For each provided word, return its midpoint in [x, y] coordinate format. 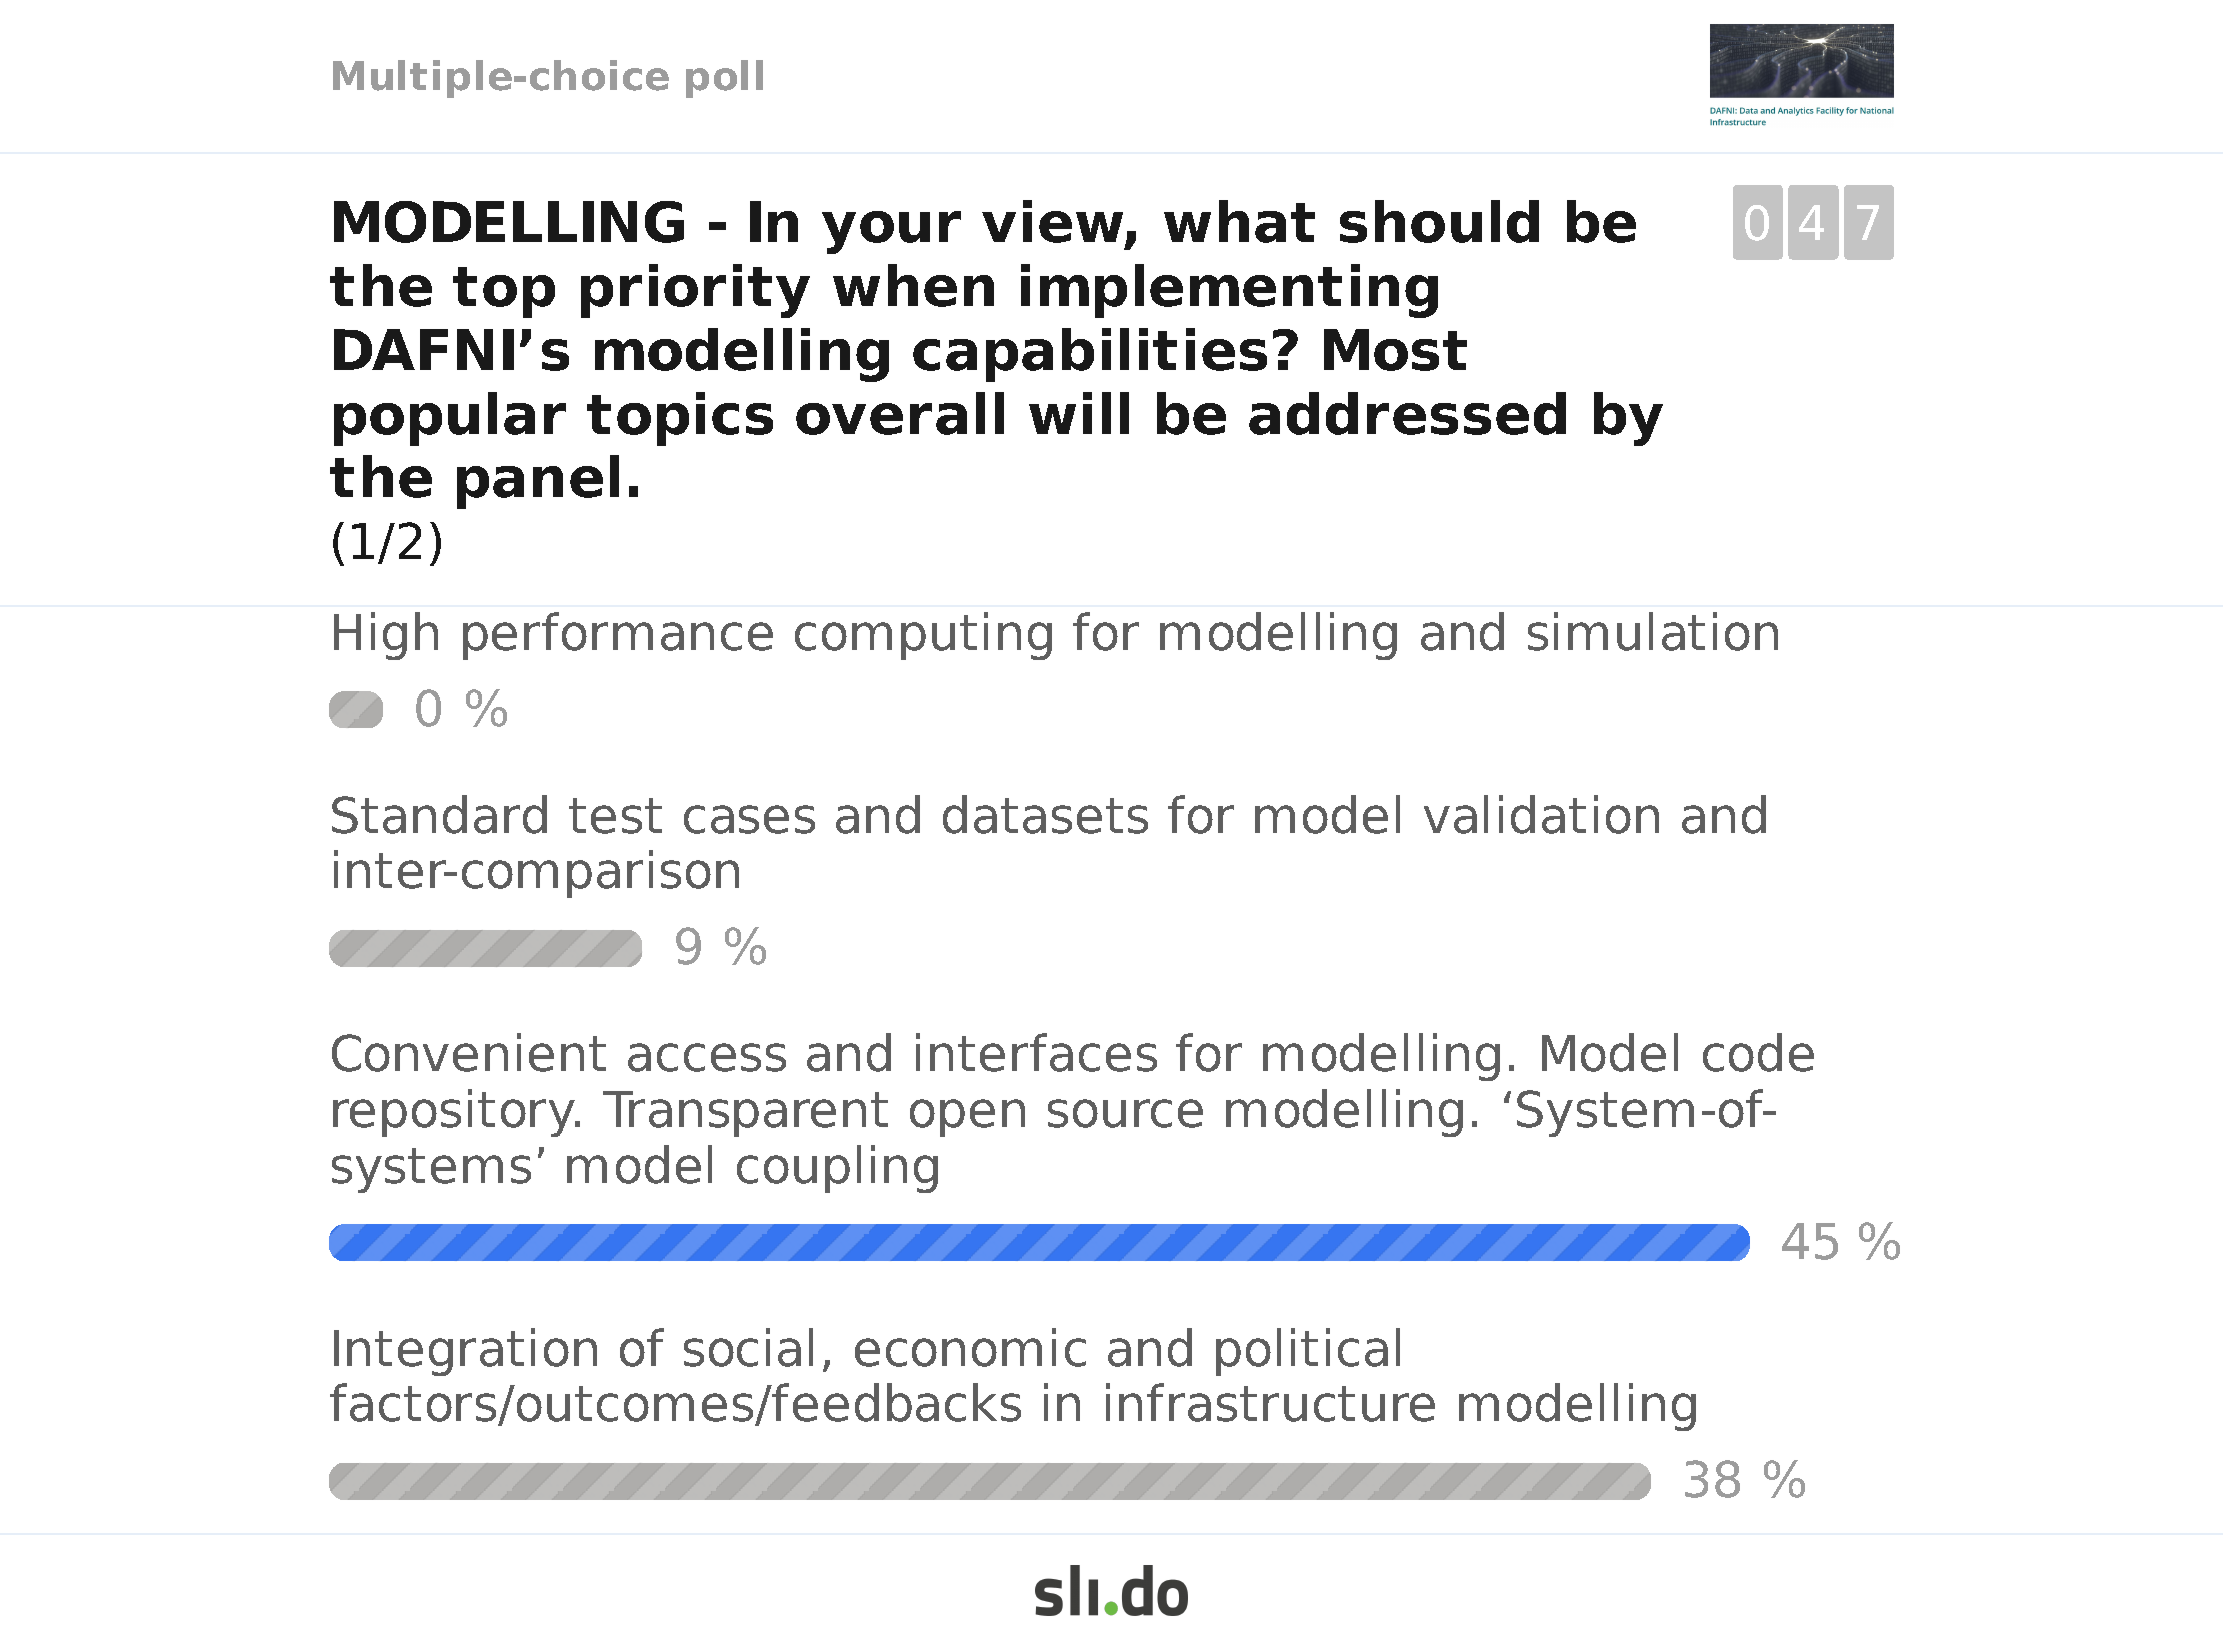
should [1439, 221]
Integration [465, 1352]
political [1308, 1352]
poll [724, 79]
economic [970, 1347]
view [1054, 223]
